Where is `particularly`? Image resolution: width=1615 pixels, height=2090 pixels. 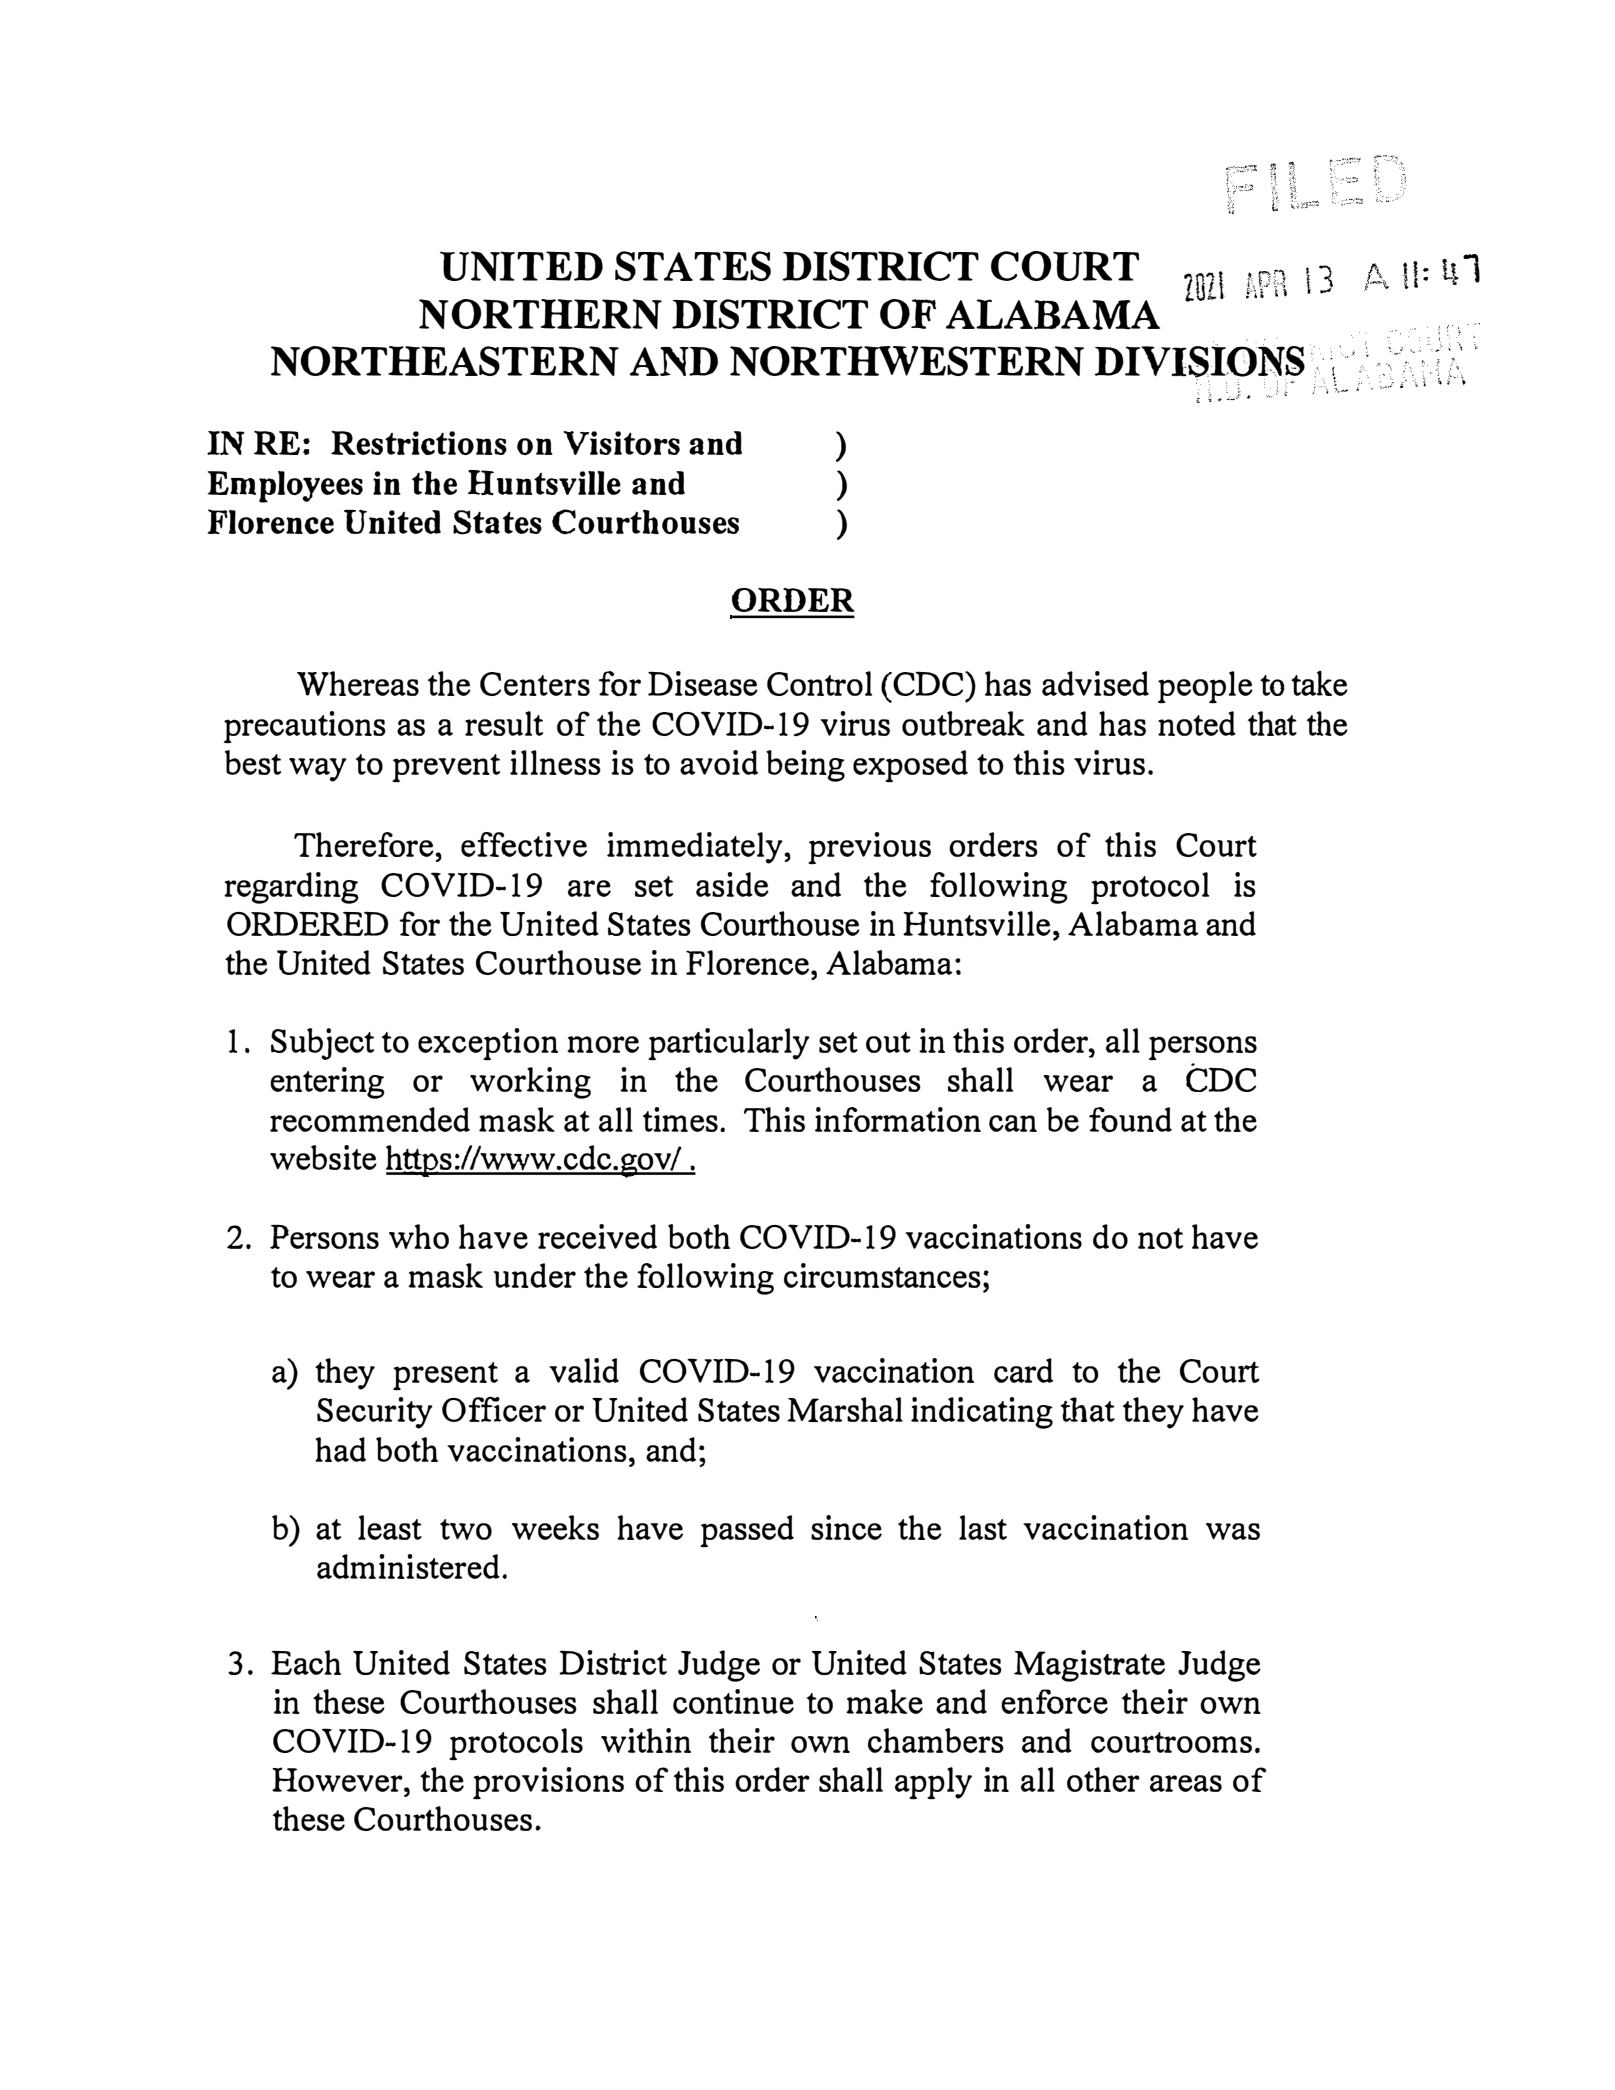 particularly is located at coordinates (729, 1044).
